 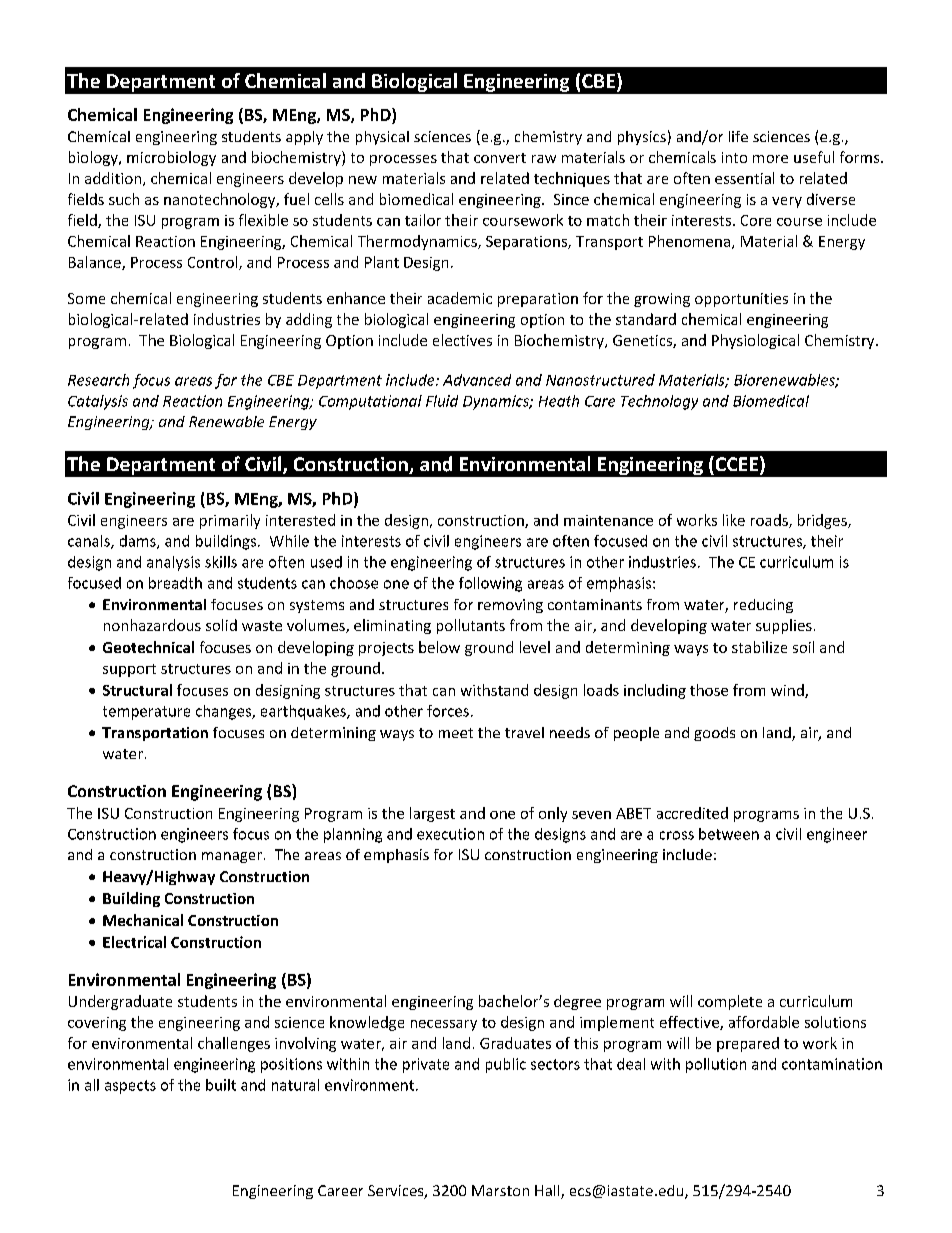 I want to click on built, so click(x=221, y=1085).
